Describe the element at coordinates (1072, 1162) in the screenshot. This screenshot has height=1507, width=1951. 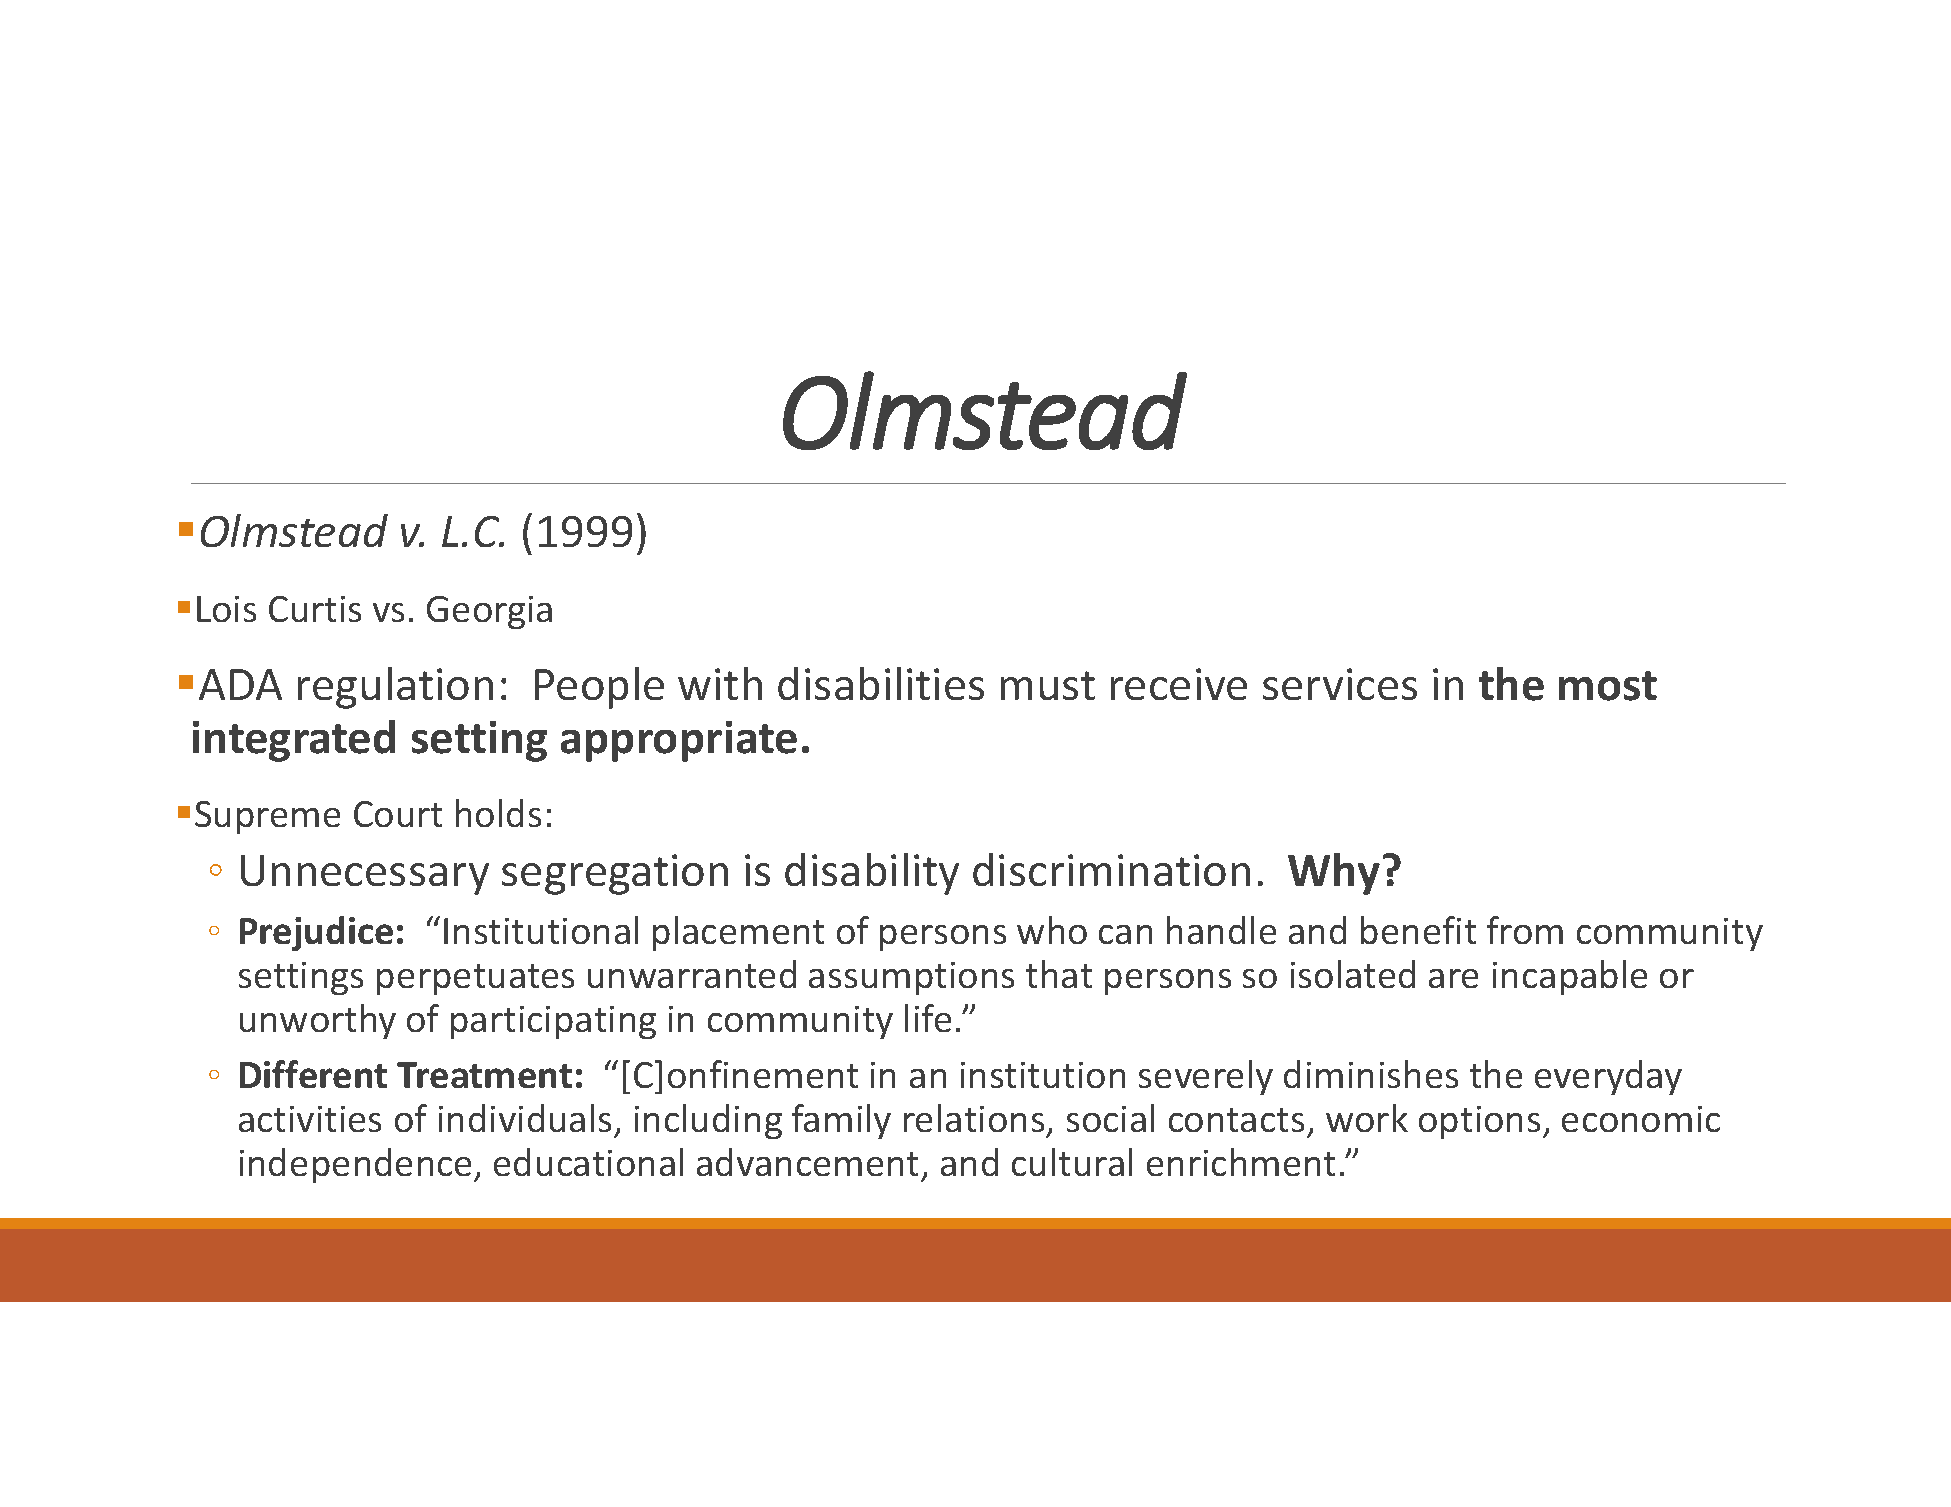
I see `cultural` at that location.
